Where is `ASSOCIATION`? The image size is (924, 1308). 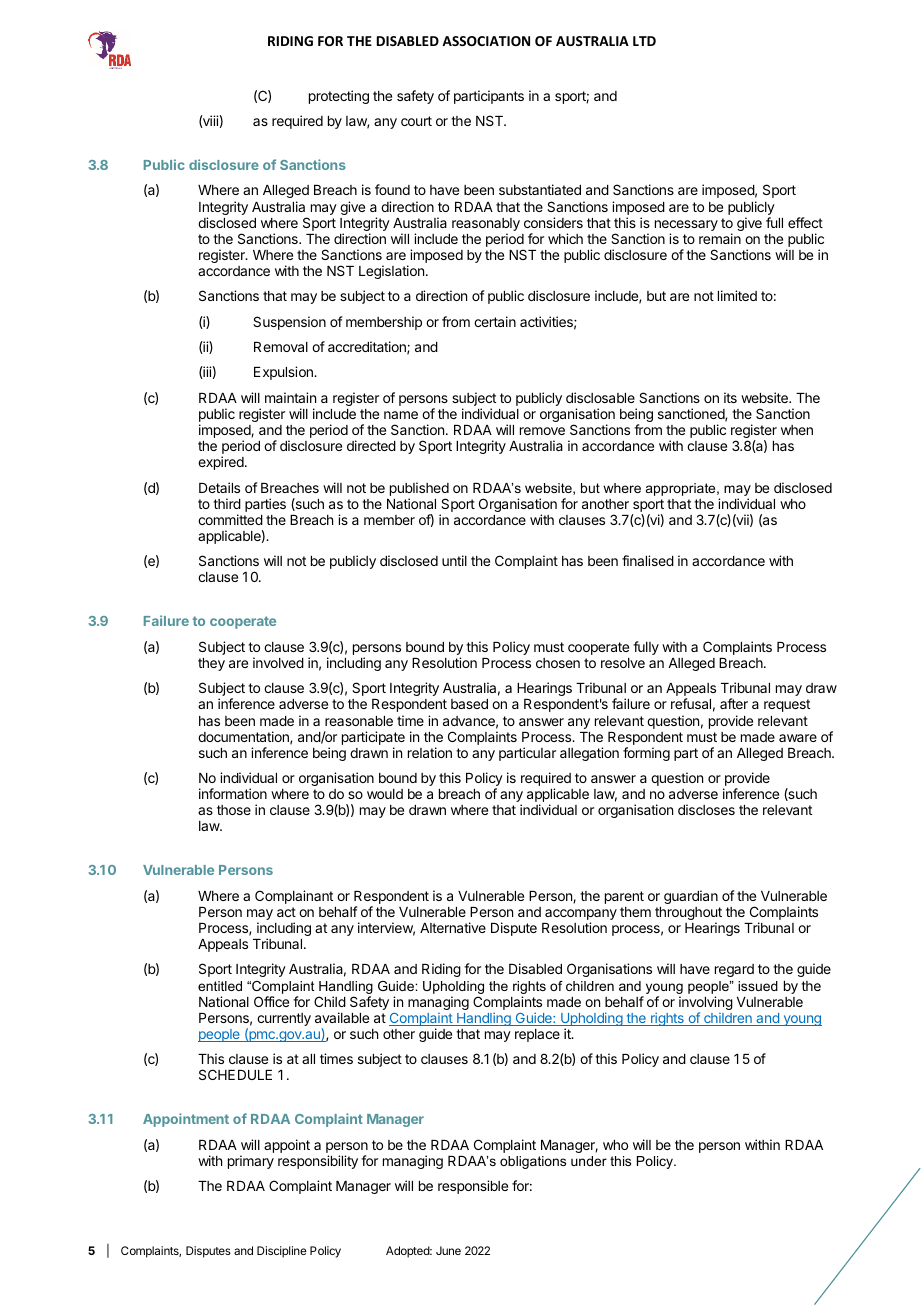
ASSOCIATION is located at coordinates (486, 41).
